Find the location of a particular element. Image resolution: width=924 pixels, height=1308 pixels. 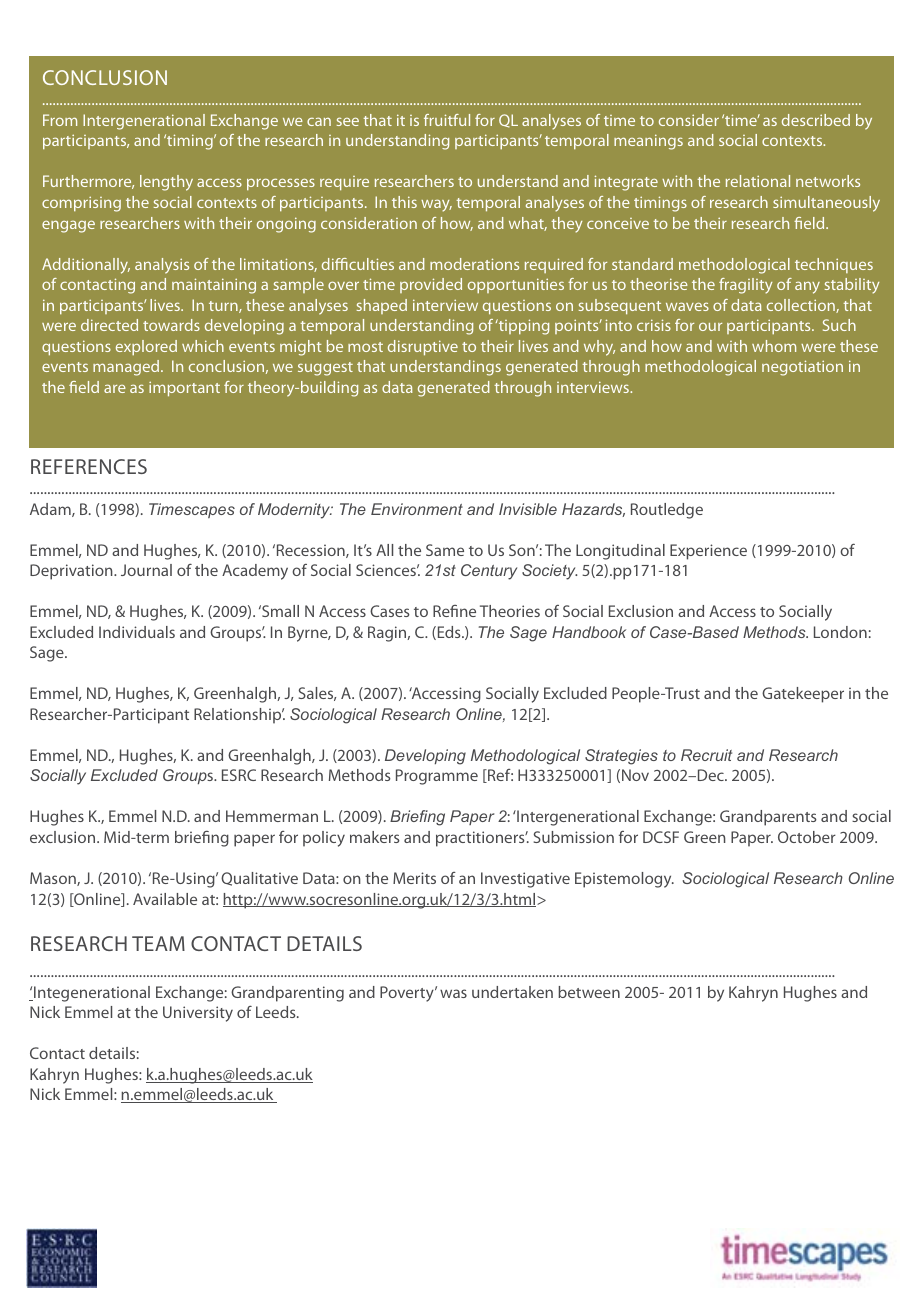

lengthy is located at coordinates (166, 183).
